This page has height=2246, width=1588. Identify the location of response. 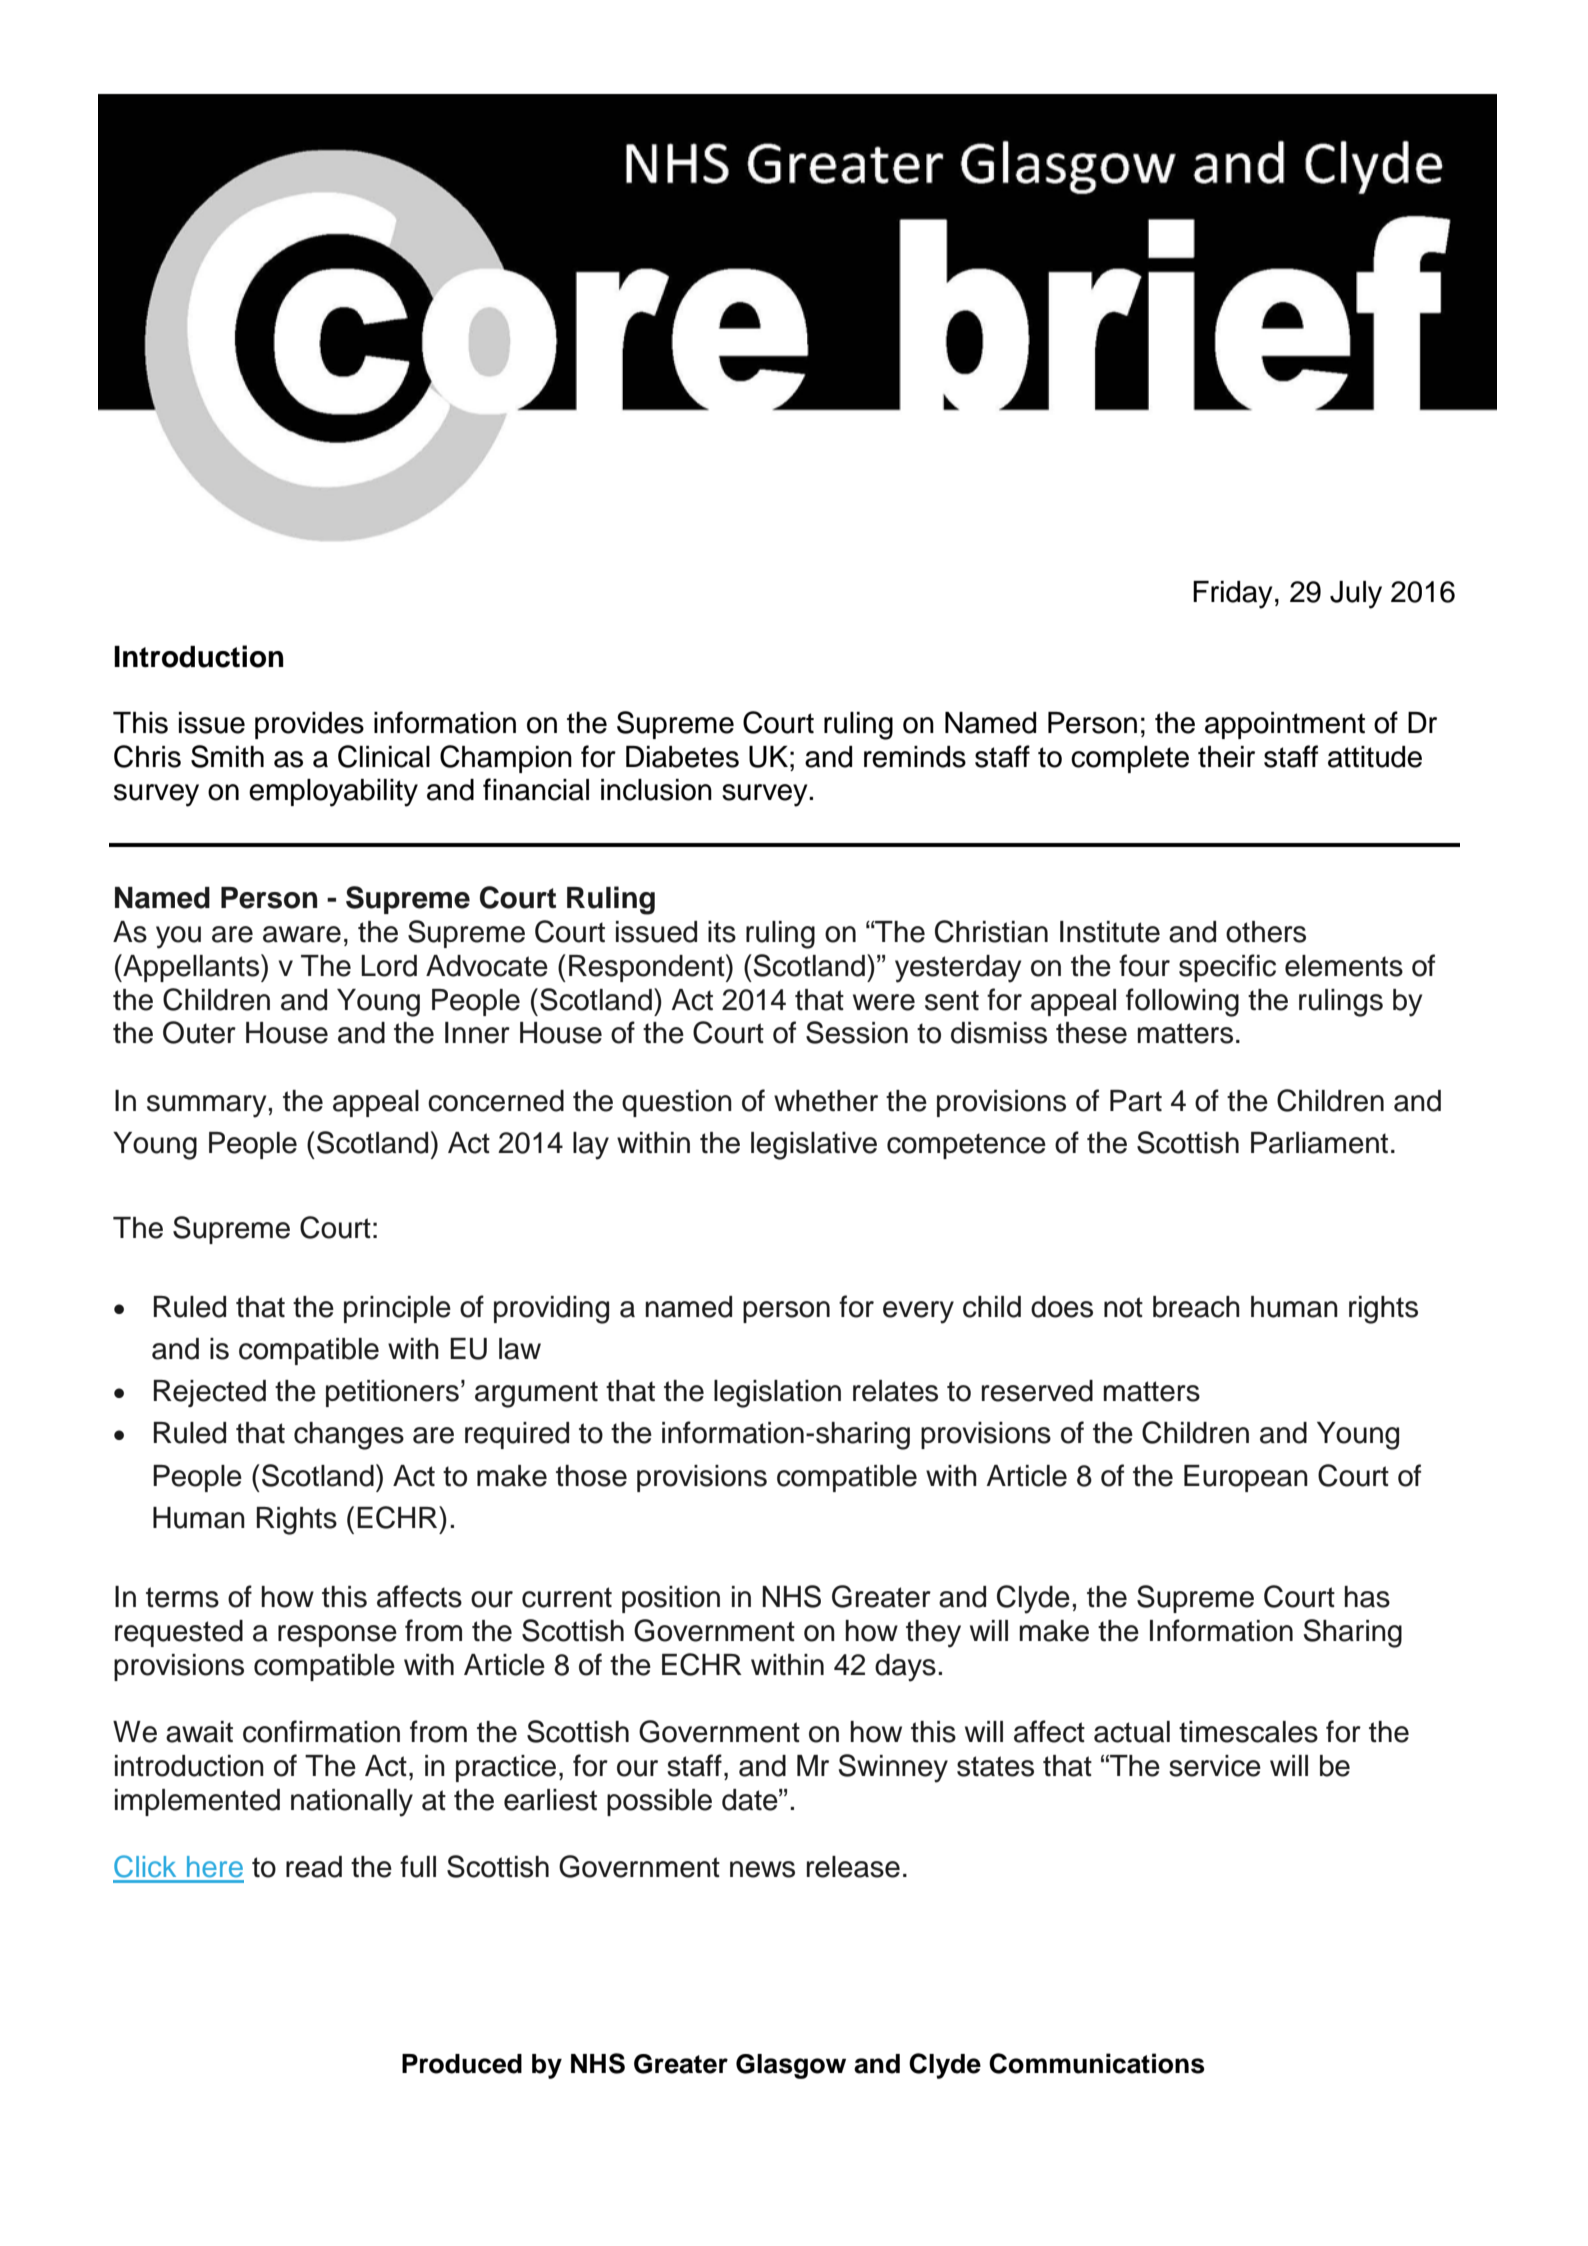
(337, 1636).
